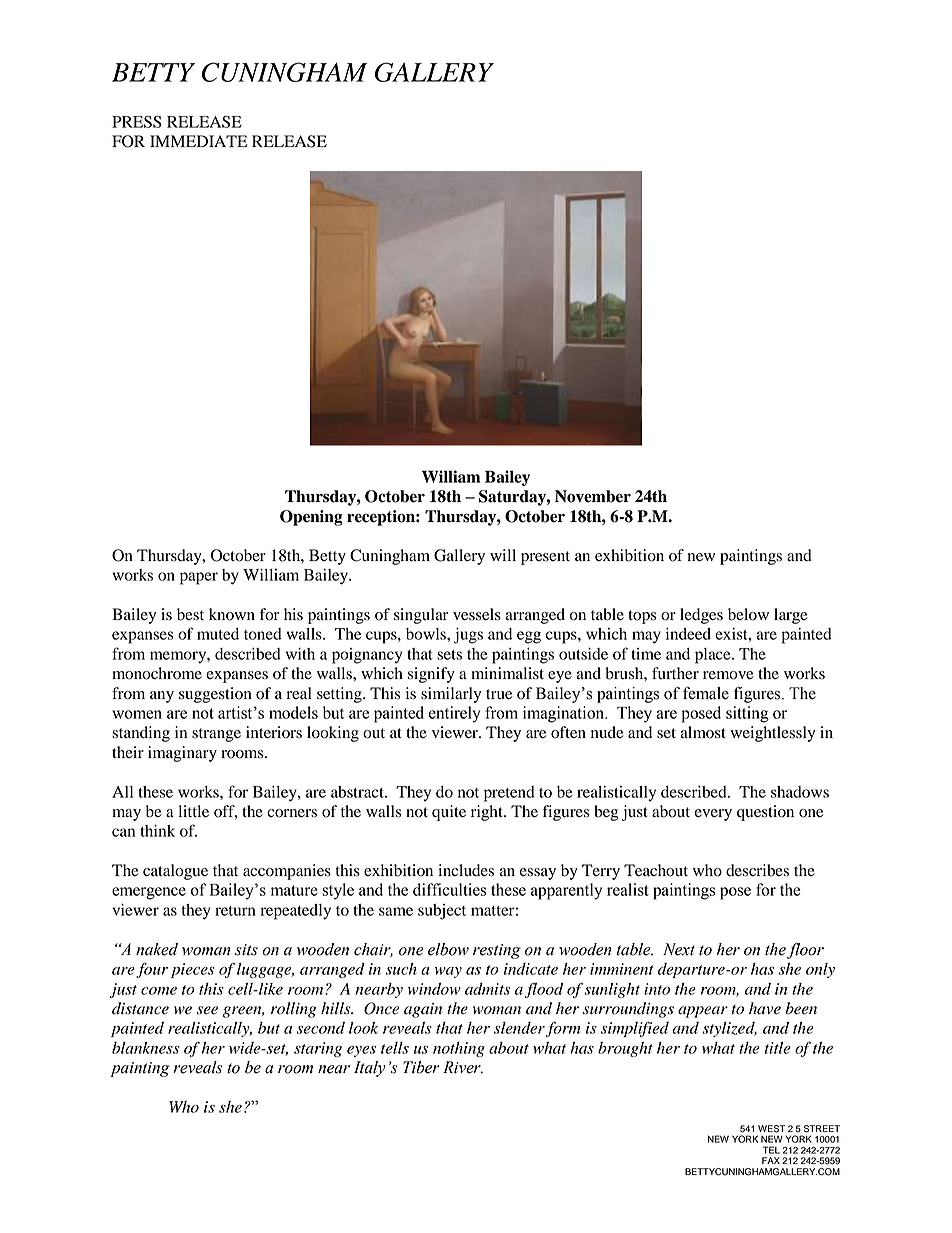 The width and height of the screenshot is (952, 1233). Describe the element at coordinates (146, 1048) in the screenshot. I see `blankness` at that location.
